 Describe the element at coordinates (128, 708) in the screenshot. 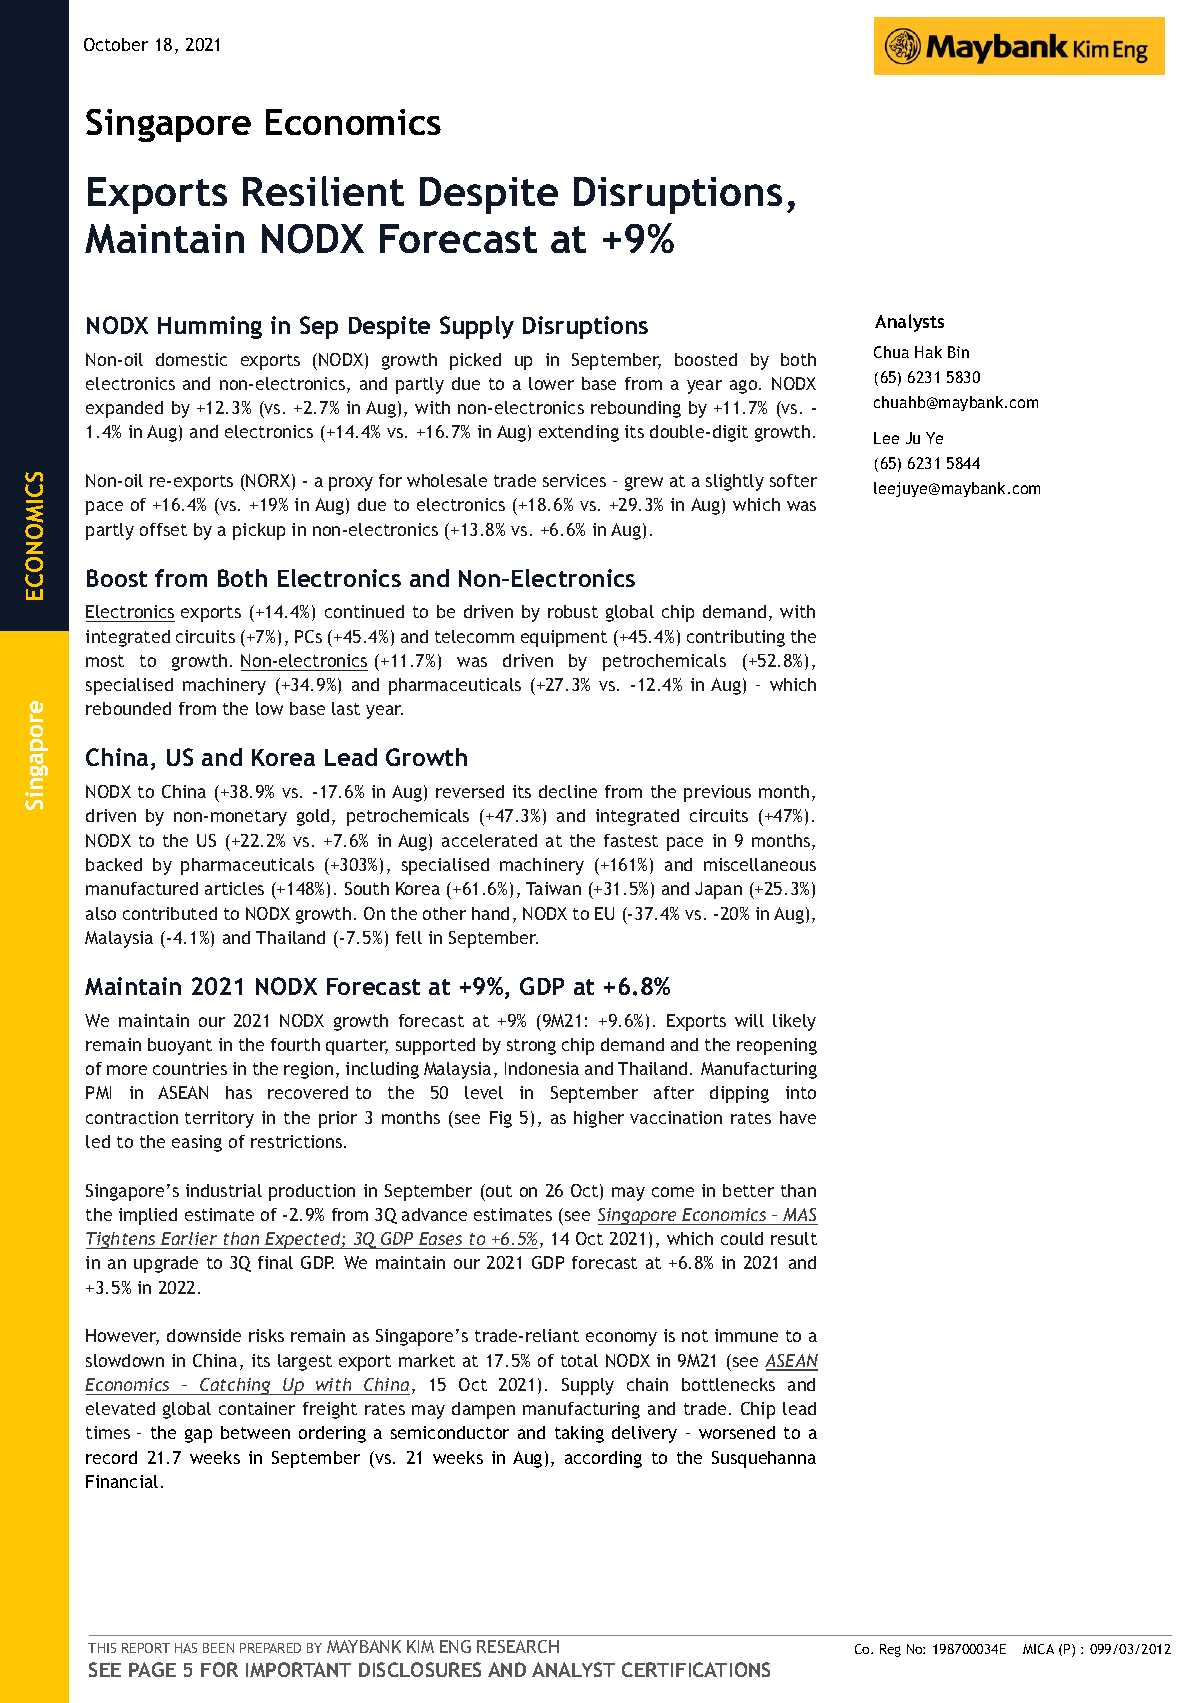

I see `rebounded` at that location.
